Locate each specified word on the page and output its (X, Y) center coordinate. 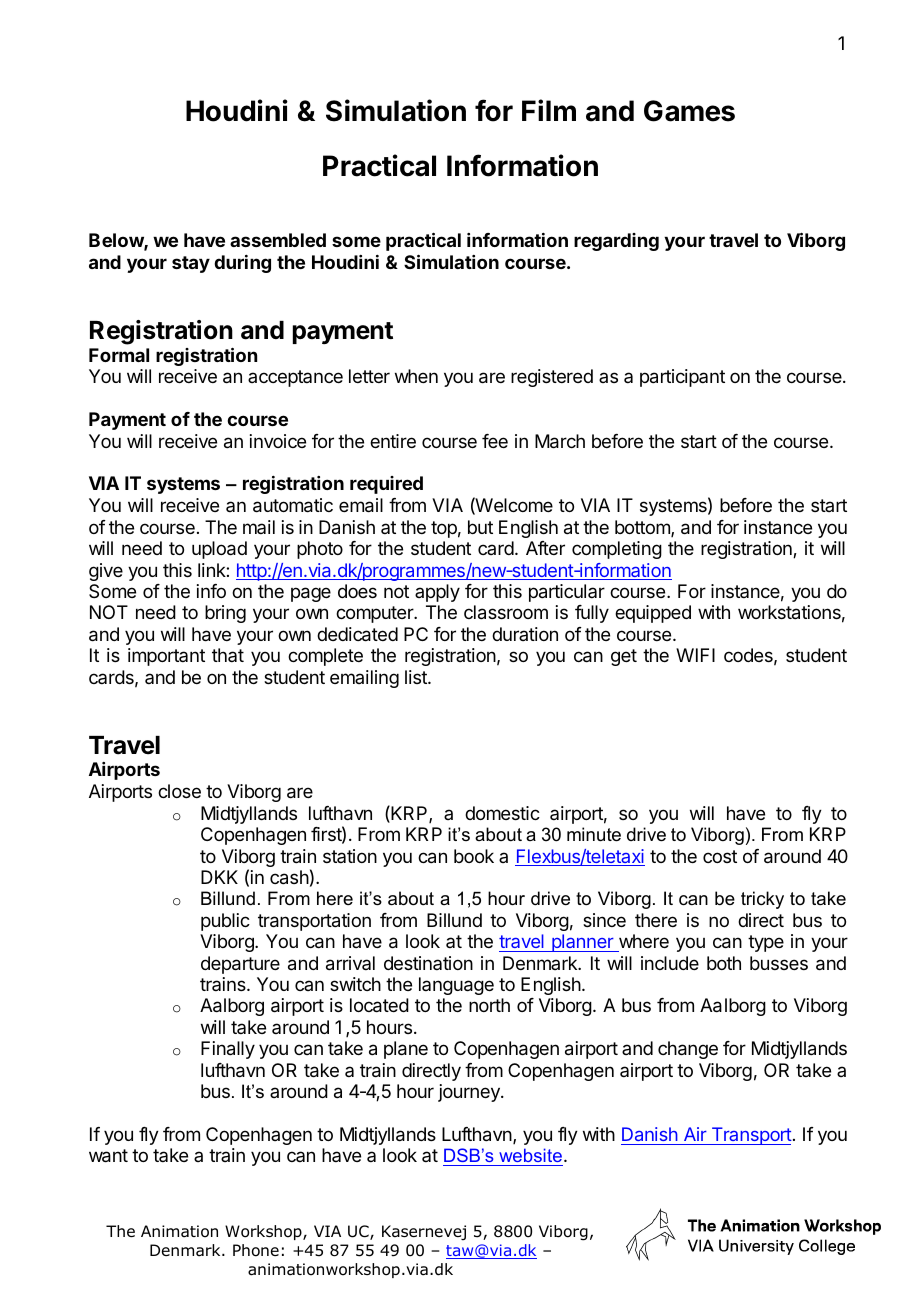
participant (682, 378)
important (166, 657)
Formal (119, 355)
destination (428, 963)
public (225, 922)
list (417, 677)
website (530, 1157)
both (724, 963)
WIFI (695, 655)
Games (689, 111)
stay (191, 264)
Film (549, 110)
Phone (256, 1250)
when (416, 376)
